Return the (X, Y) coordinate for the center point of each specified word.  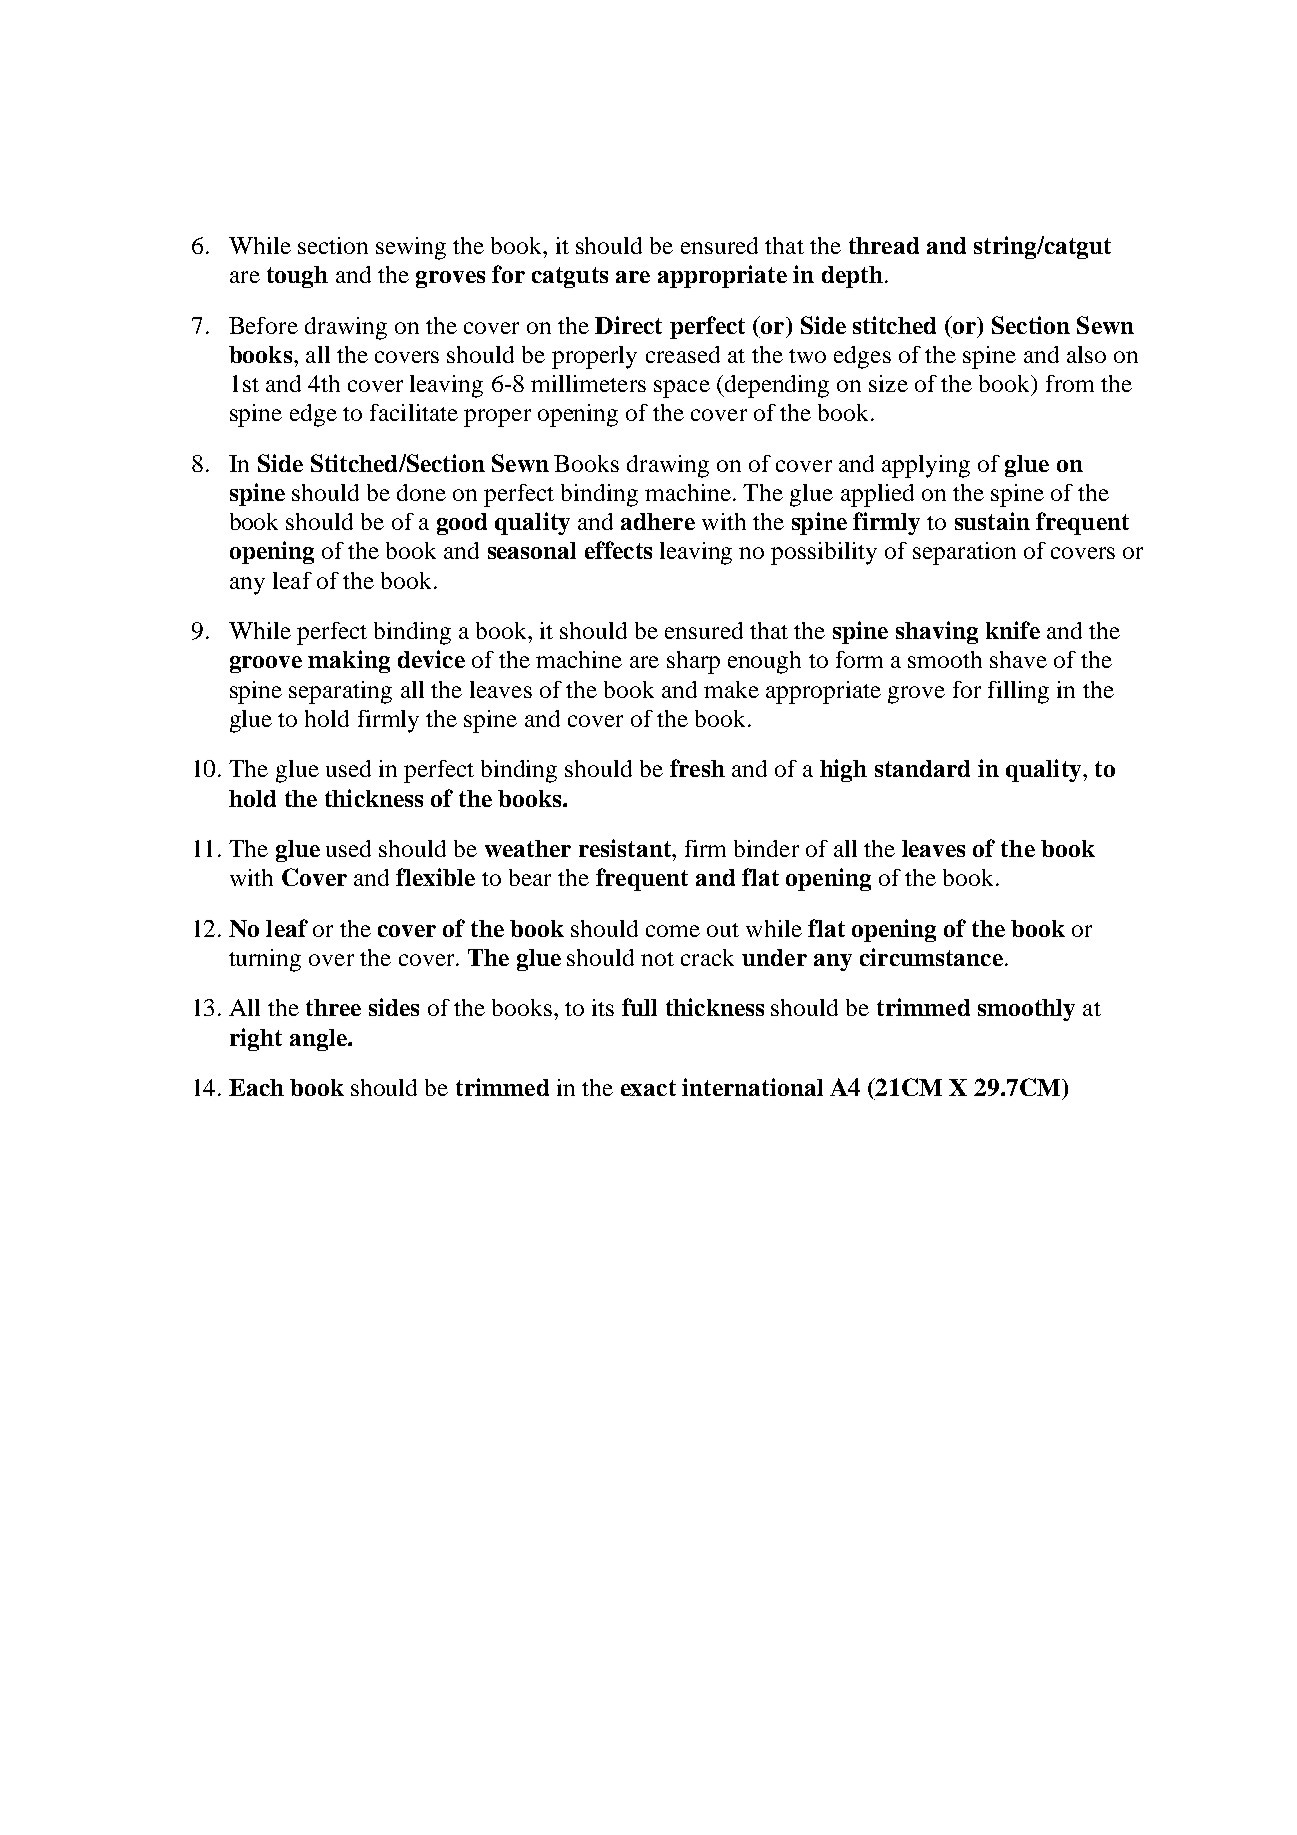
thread (884, 245)
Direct (628, 325)
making (349, 661)
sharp (693, 662)
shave (1018, 659)
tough (297, 277)
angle (319, 1040)
